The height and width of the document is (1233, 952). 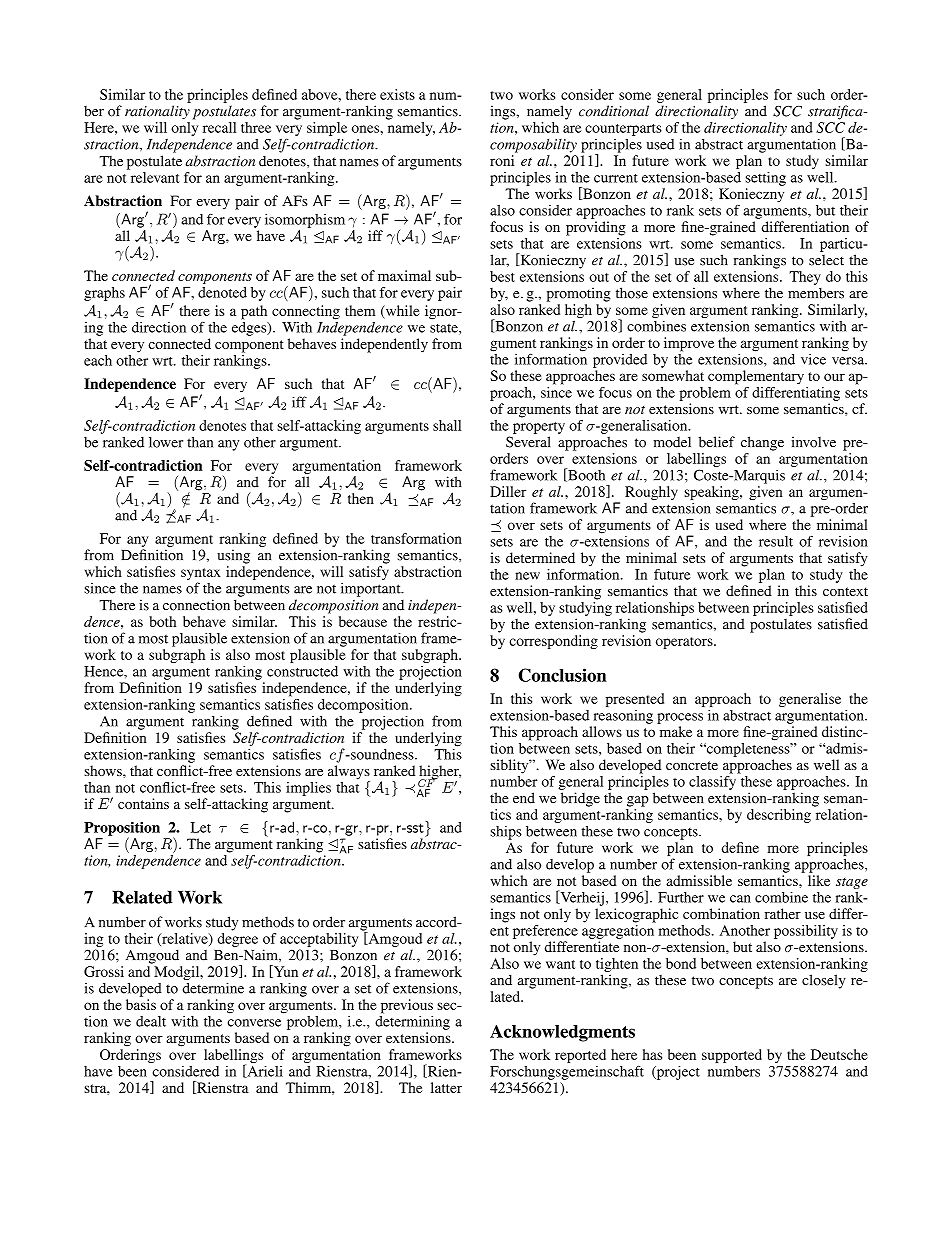 I want to click on latter, so click(x=446, y=1087).
